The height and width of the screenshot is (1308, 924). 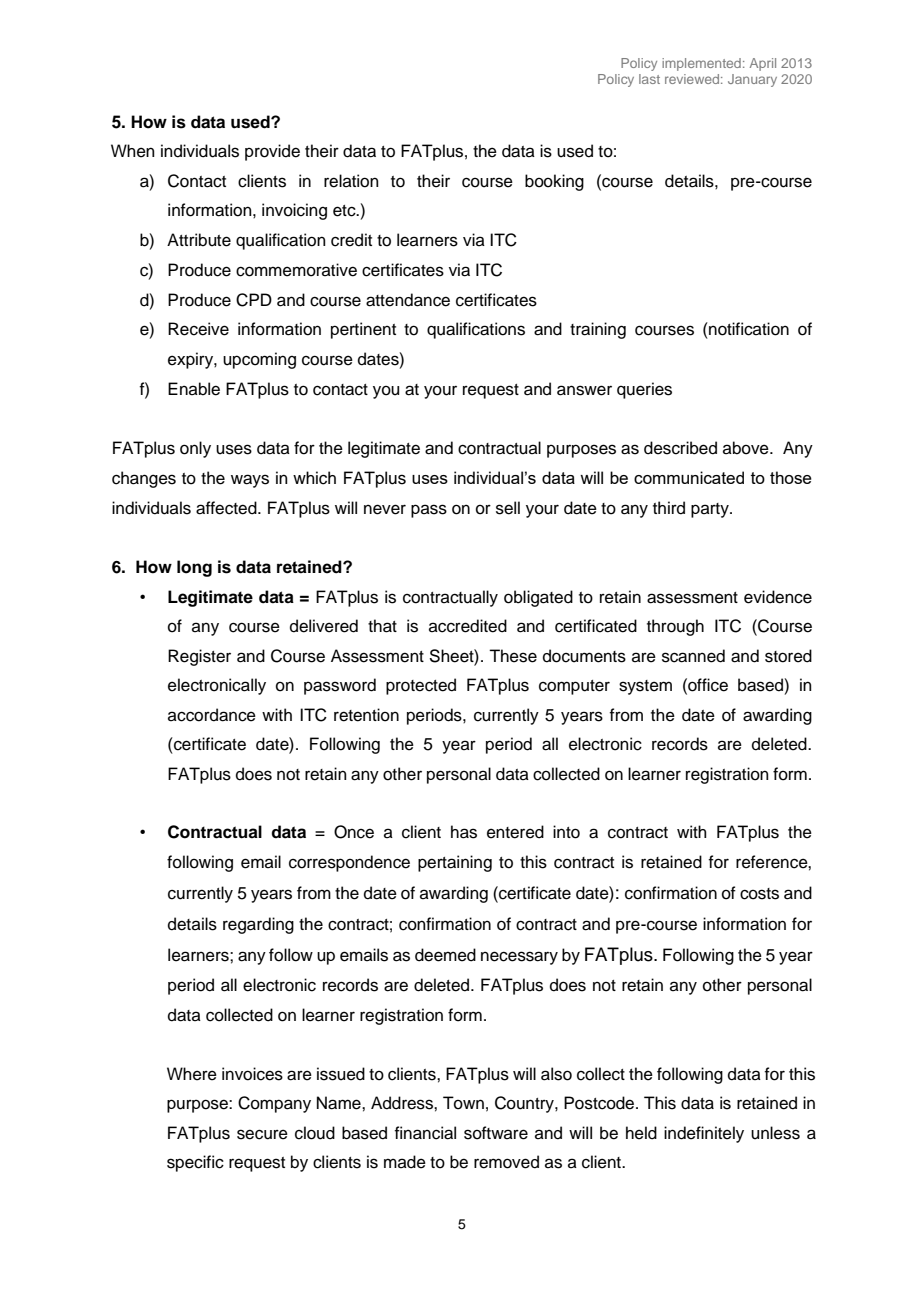 I want to click on has, so click(x=464, y=832).
